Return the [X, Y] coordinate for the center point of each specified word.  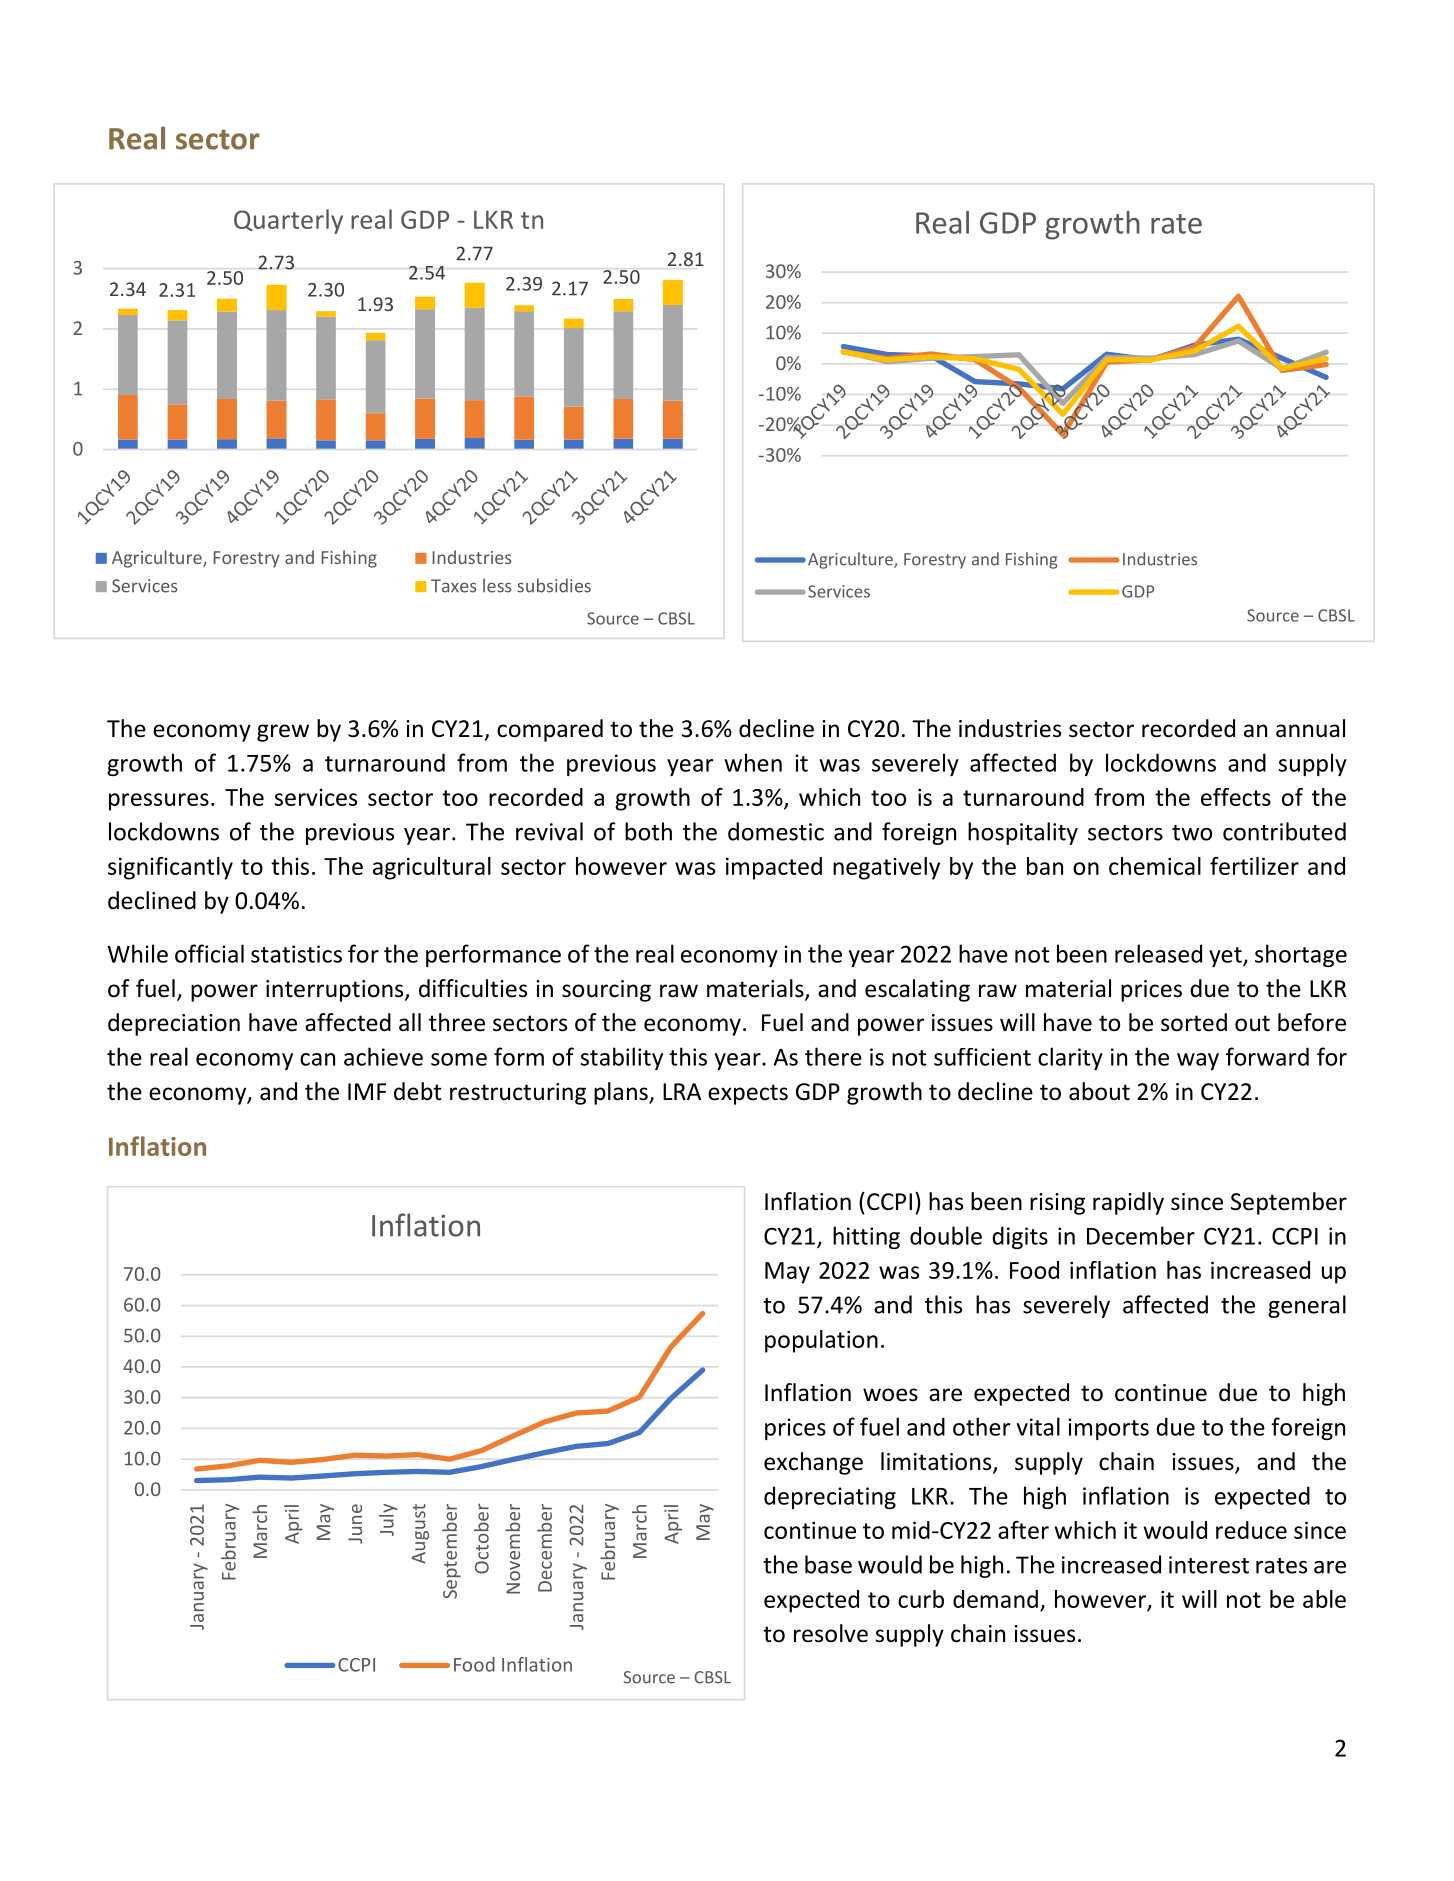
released [1158, 953]
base [828, 1564]
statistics [296, 954]
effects [1236, 797]
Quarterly [288, 221]
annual [1310, 728]
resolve [831, 1633]
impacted [774, 868]
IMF [367, 1091]
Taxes [453, 586]
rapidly [1128, 1203]
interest [1209, 1565]
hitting [866, 1237]
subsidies [554, 585]
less [497, 585]
